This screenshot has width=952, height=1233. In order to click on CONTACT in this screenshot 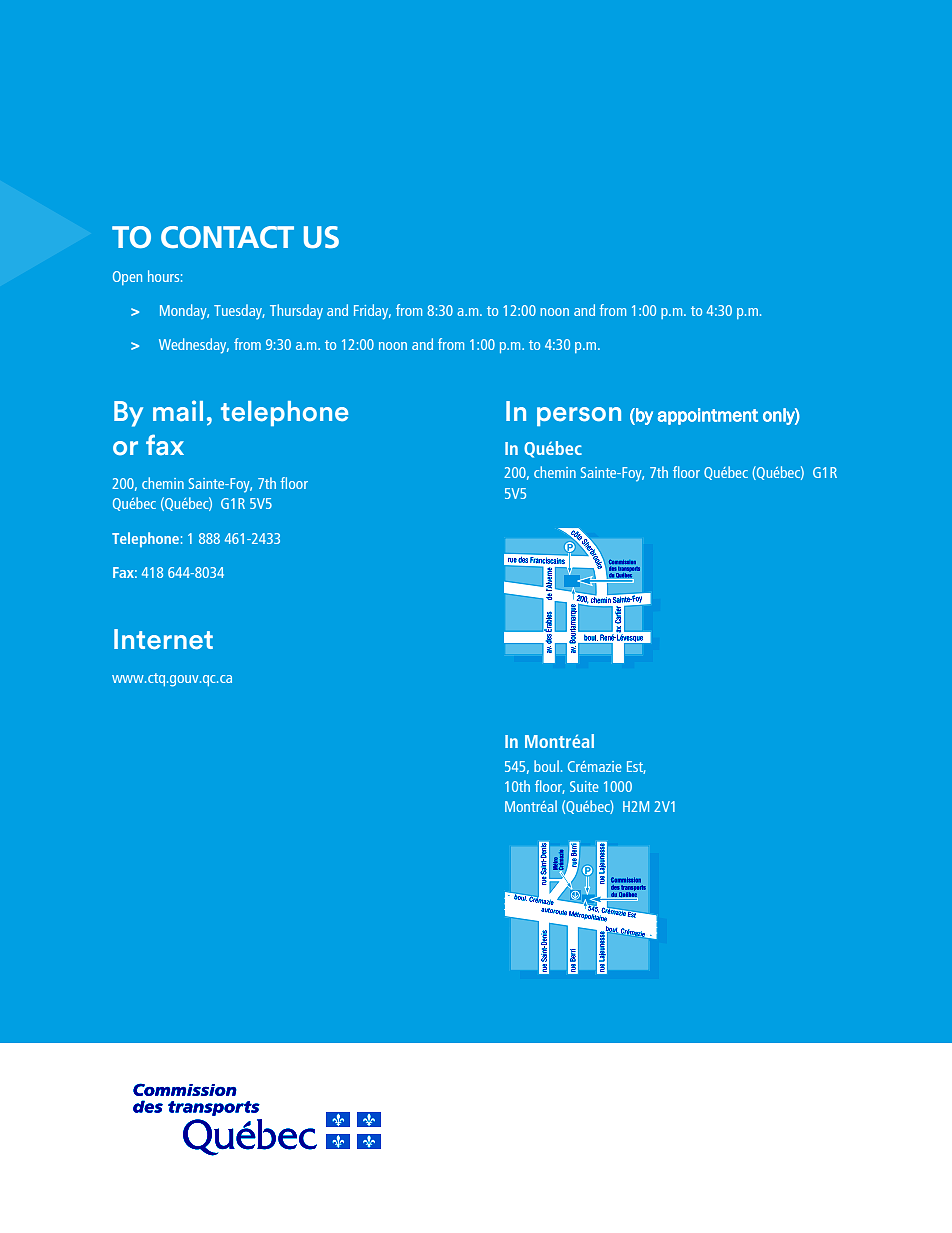, I will do `click(227, 237)`.
